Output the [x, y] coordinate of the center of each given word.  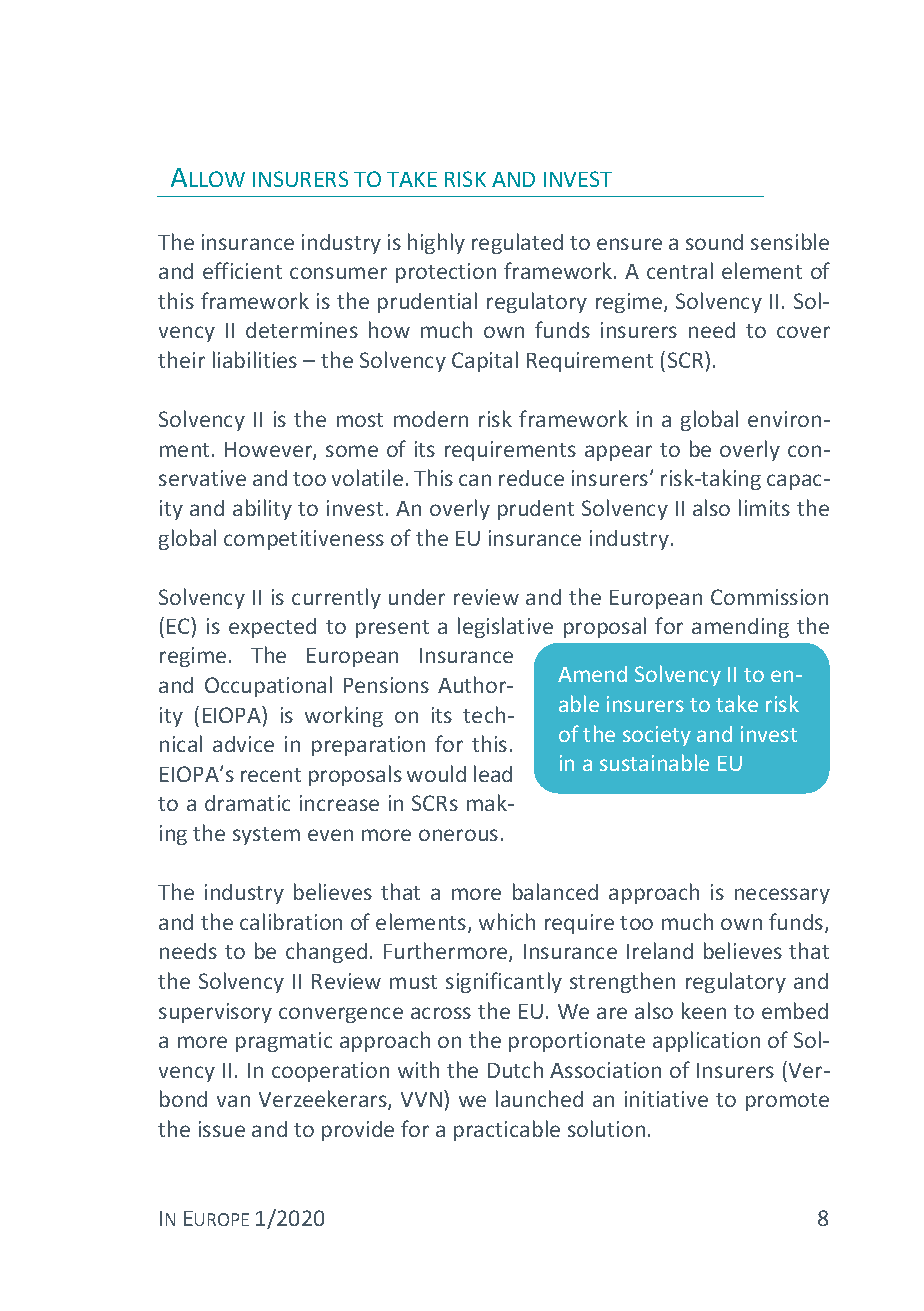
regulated [517, 243]
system [266, 836]
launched [539, 1098]
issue [222, 1129]
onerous [458, 835]
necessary [782, 896]
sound [714, 242]
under [417, 597]
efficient [242, 270]
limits [764, 507]
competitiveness [304, 540]
